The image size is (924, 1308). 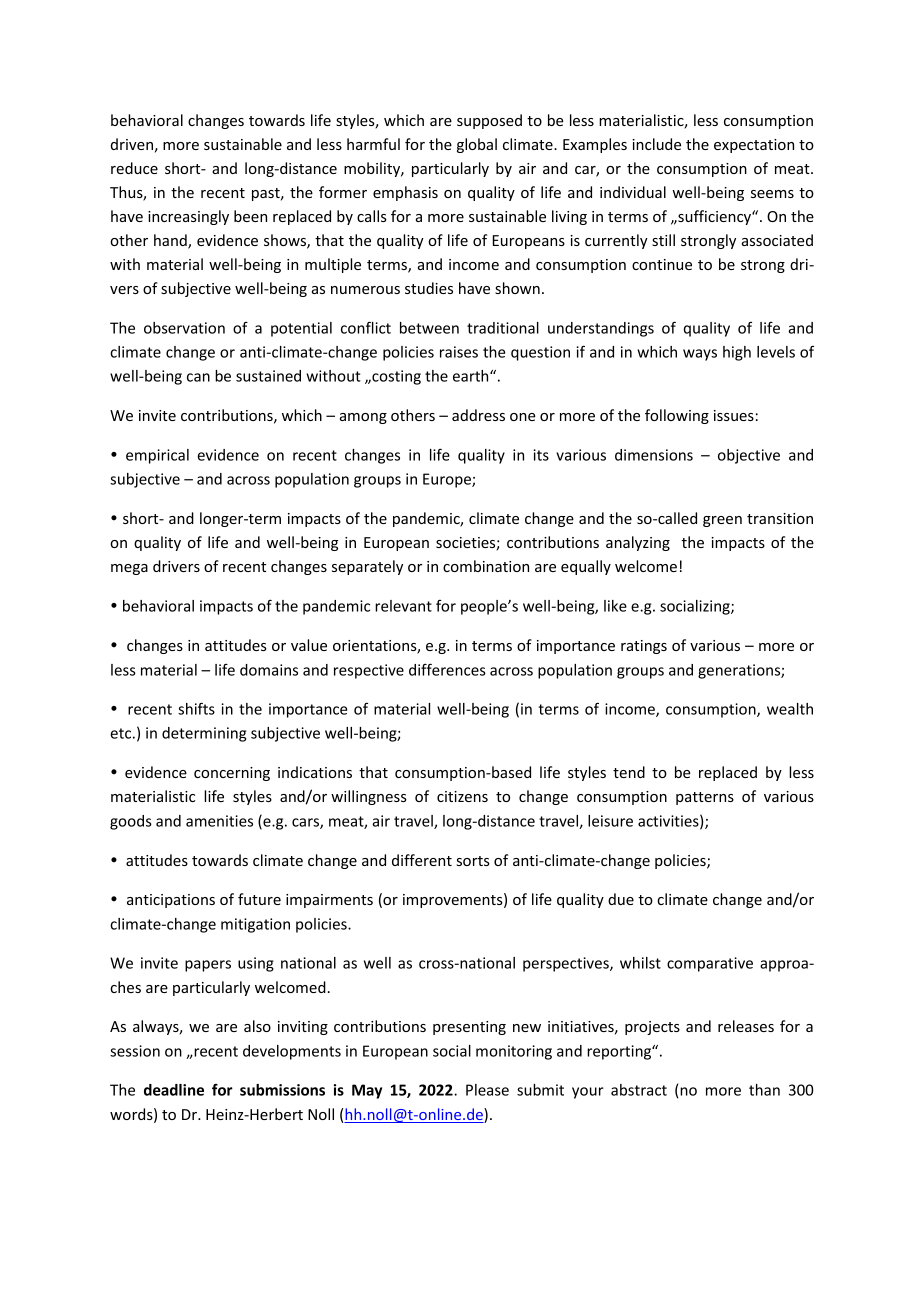 I want to click on reduce, so click(x=134, y=168).
